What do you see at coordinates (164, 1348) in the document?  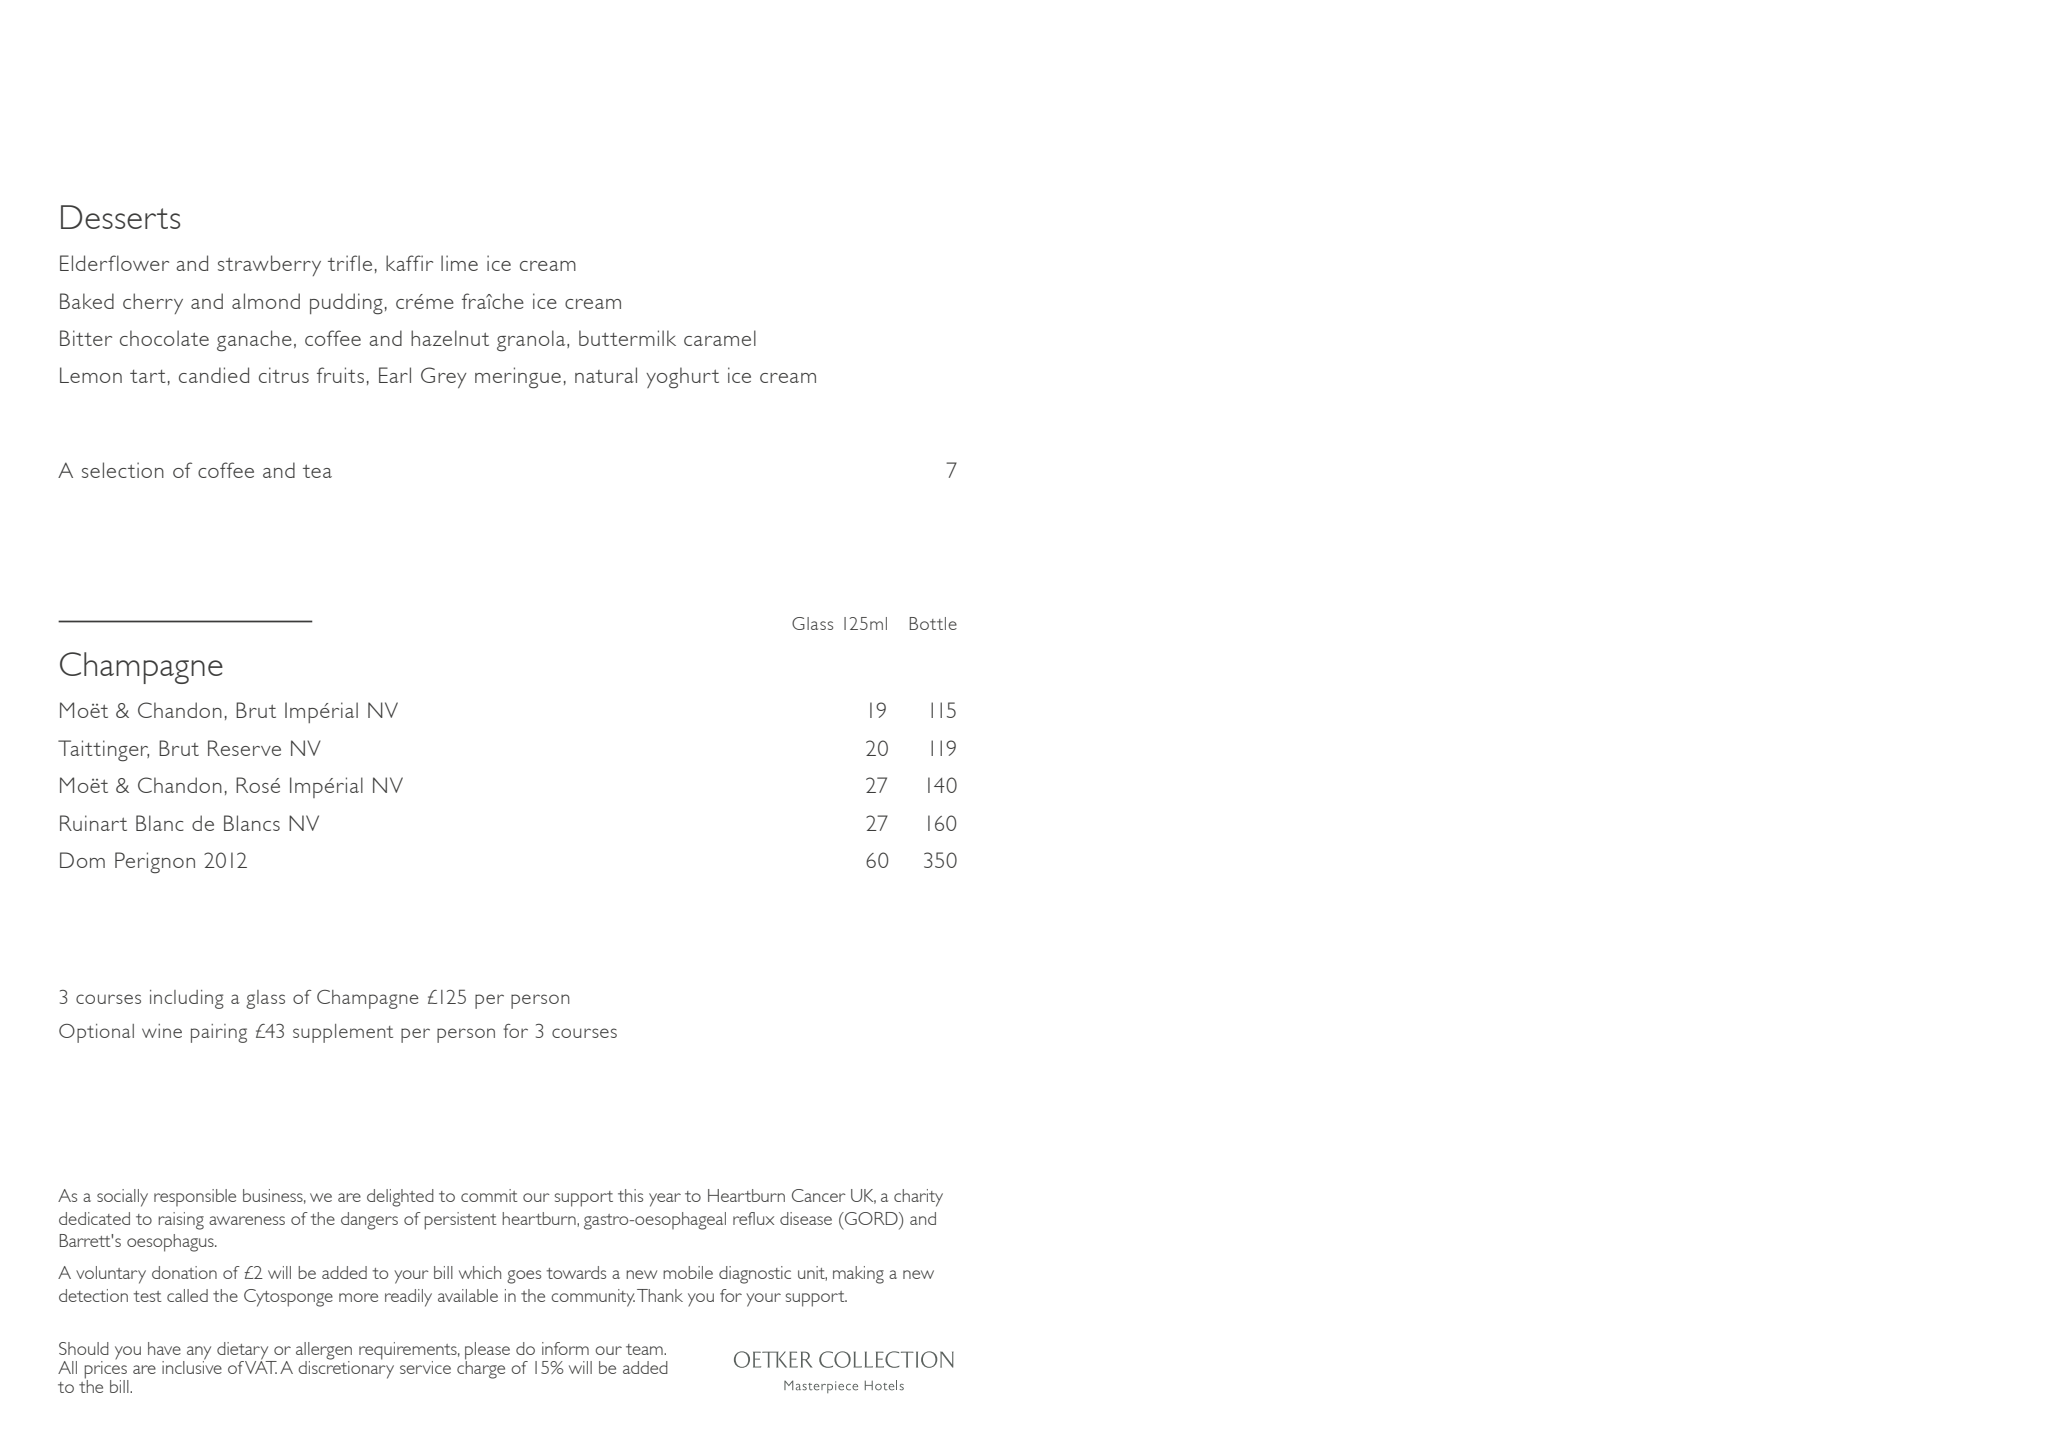 I see `have` at bounding box center [164, 1348].
